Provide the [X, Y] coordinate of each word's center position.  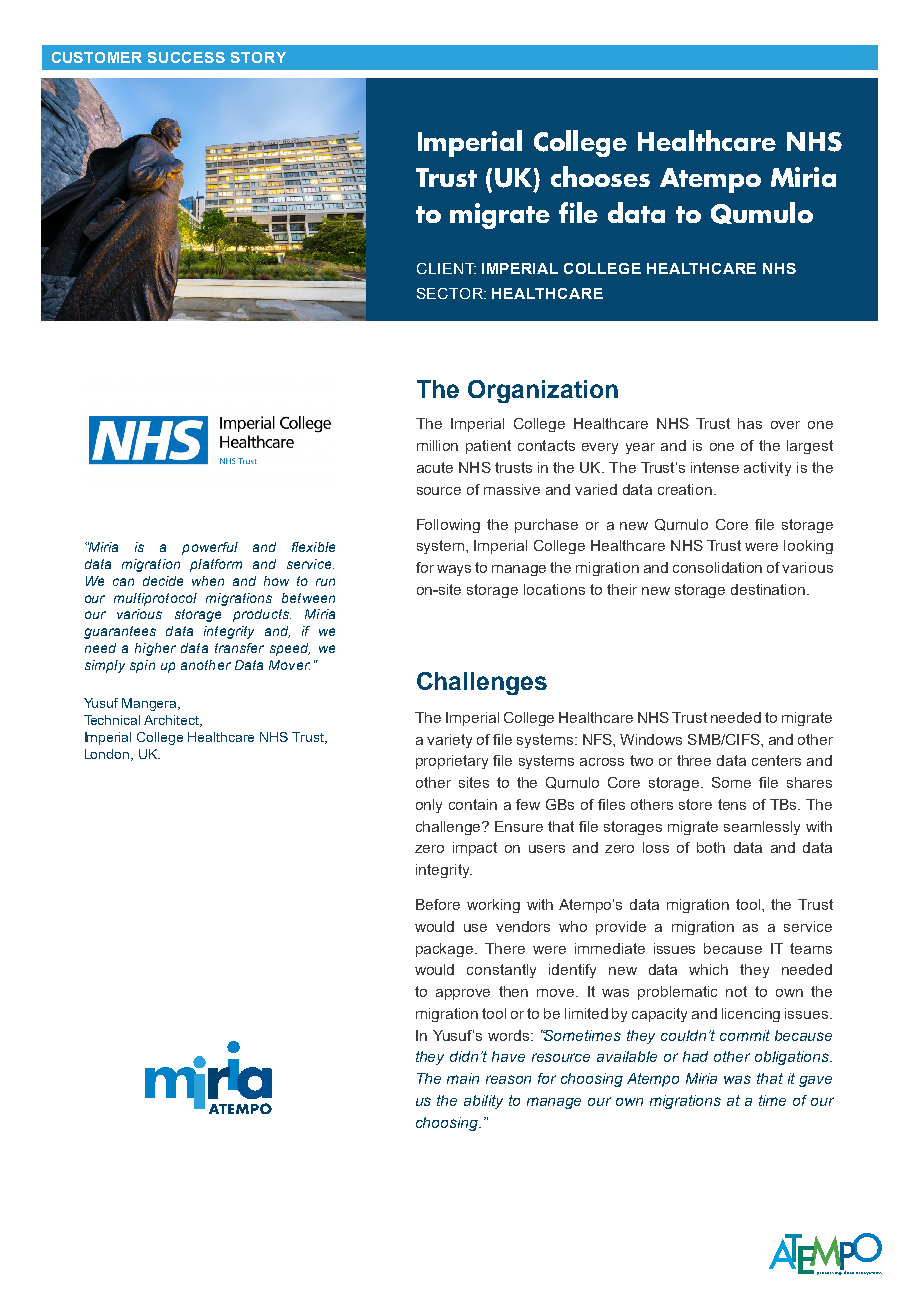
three [694, 760]
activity [767, 469]
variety [449, 741]
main [463, 1078]
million [437, 445]
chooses [600, 176]
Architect [173, 721]
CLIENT [446, 268]
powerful [210, 548]
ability [483, 1102]
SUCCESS [186, 57]
